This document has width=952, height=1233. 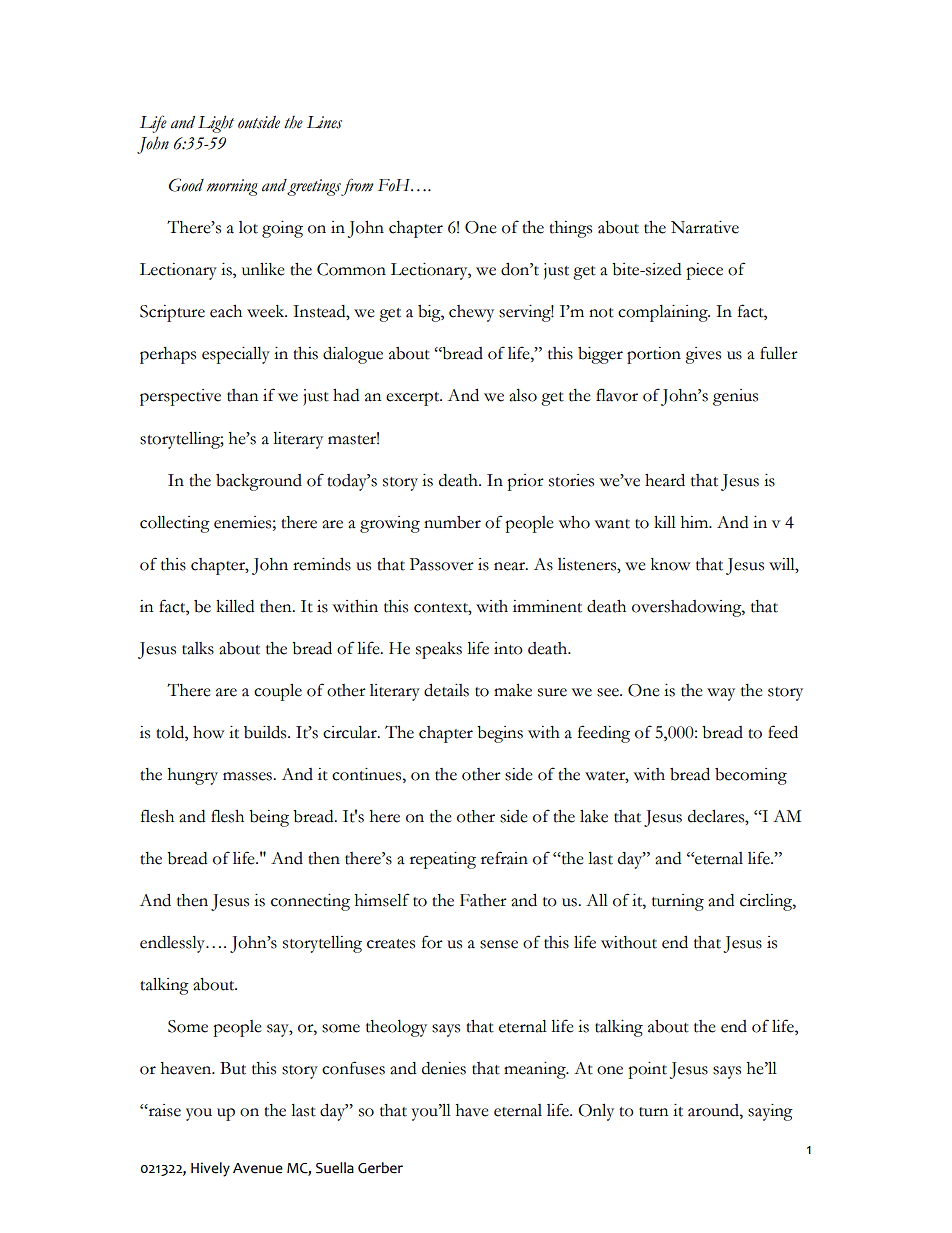 I want to click on speaks, so click(x=439, y=650).
